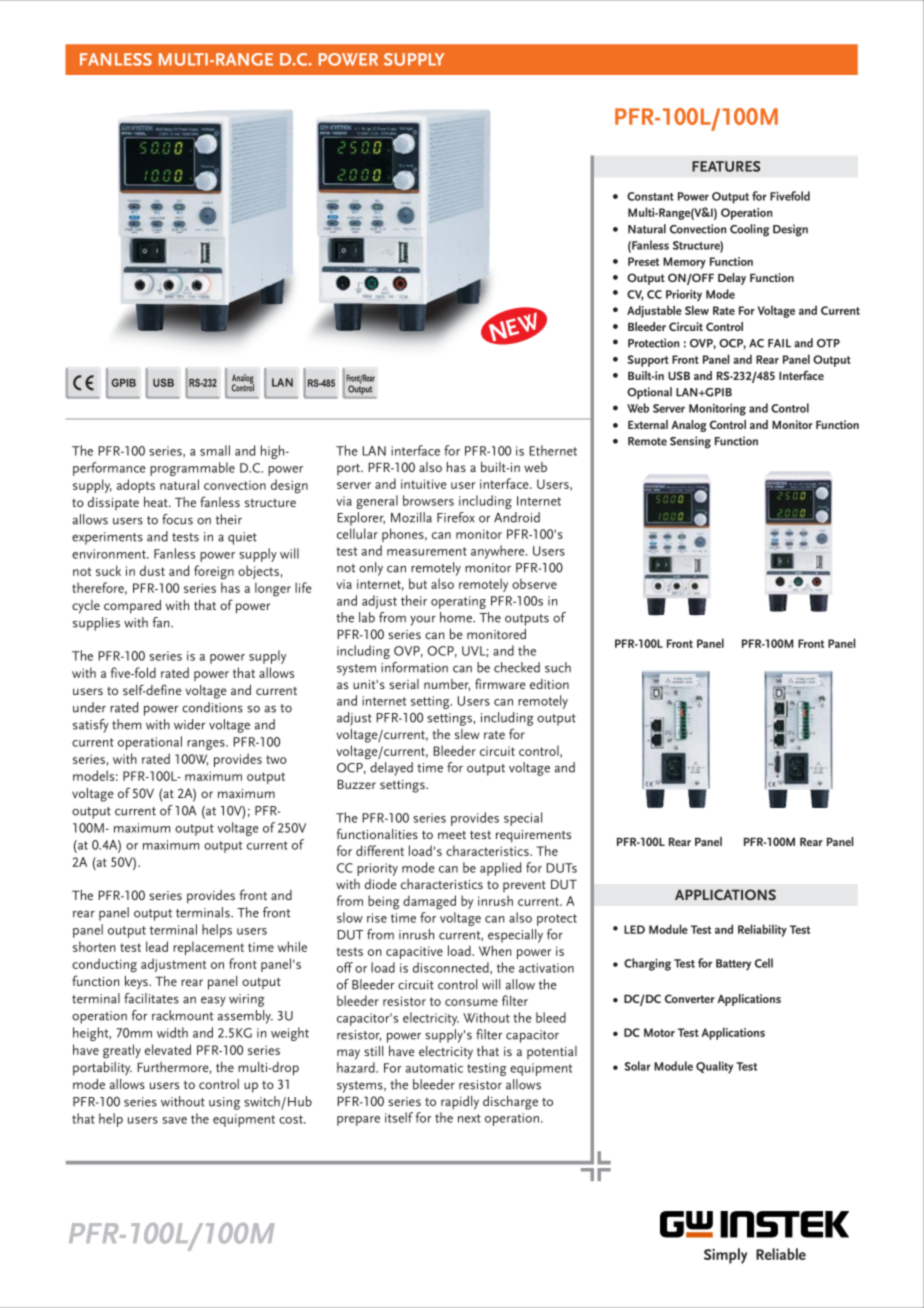 This screenshot has height=1308, width=924. What do you see at coordinates (190, 724) in the screenshot?
I see `wider` at bounding box center [190, 724].
